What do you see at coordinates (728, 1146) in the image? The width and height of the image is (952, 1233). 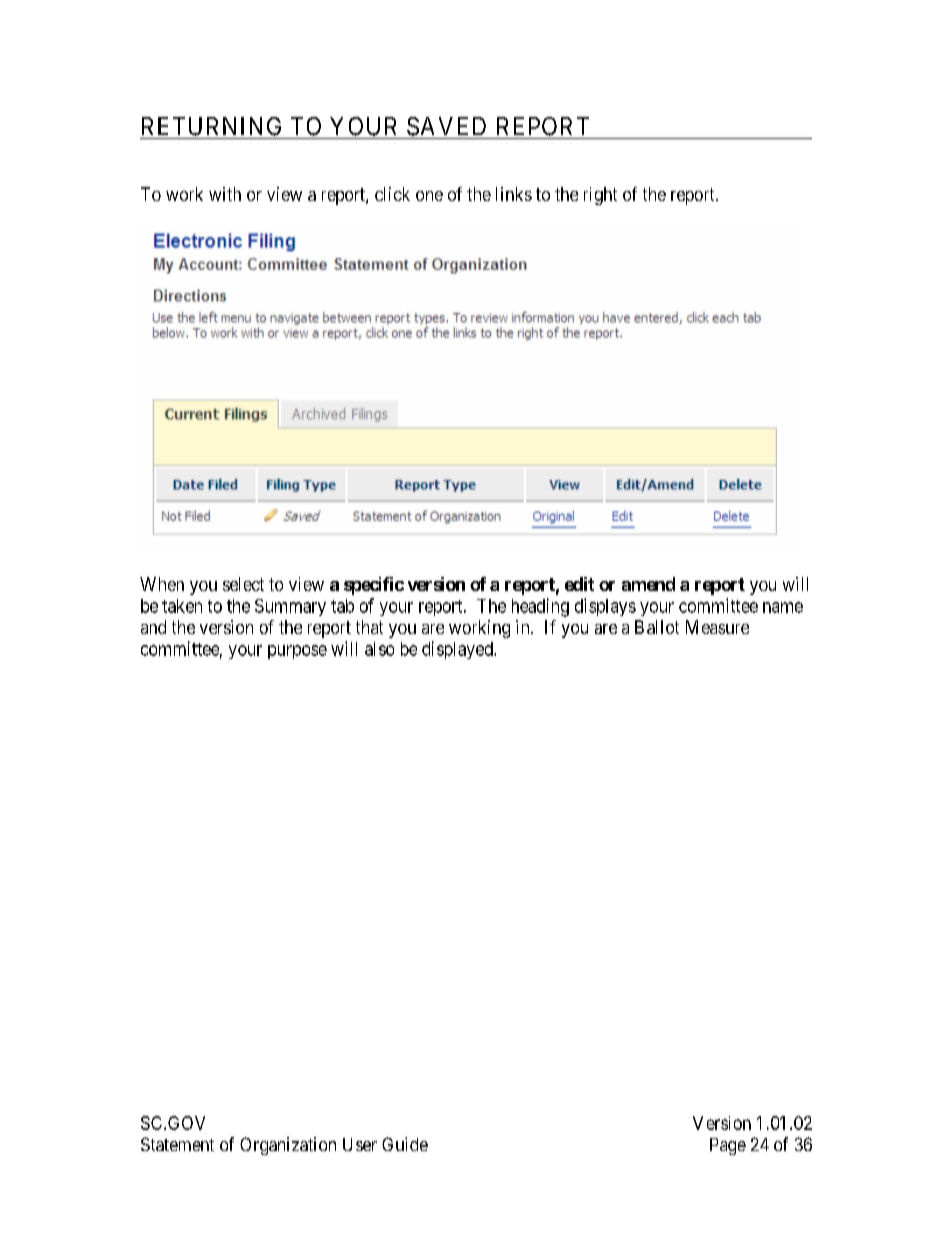 I see `Page` at bounding box center [728, 1146].
